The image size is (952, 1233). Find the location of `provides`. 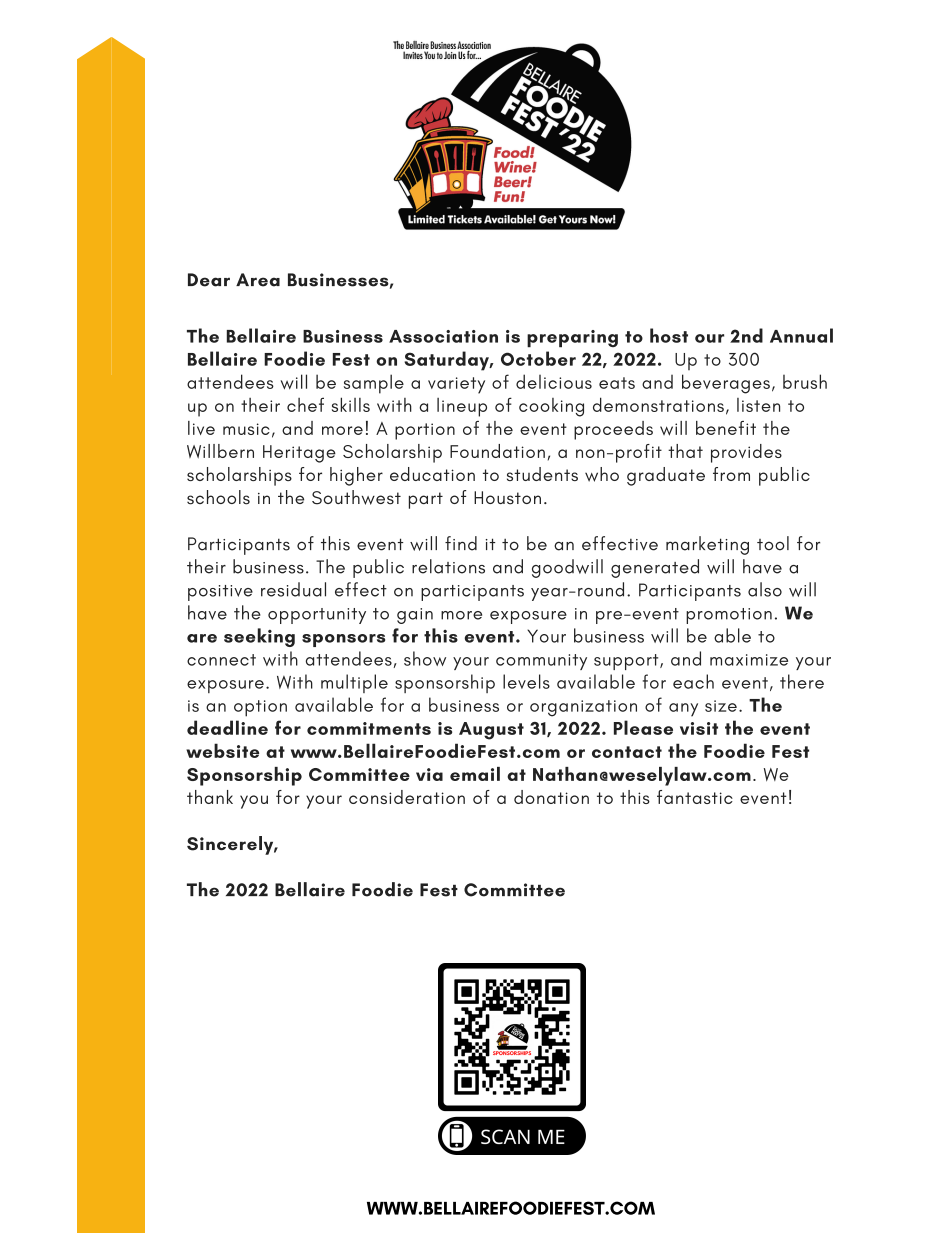

provides is located at coordinates (746, 453).
